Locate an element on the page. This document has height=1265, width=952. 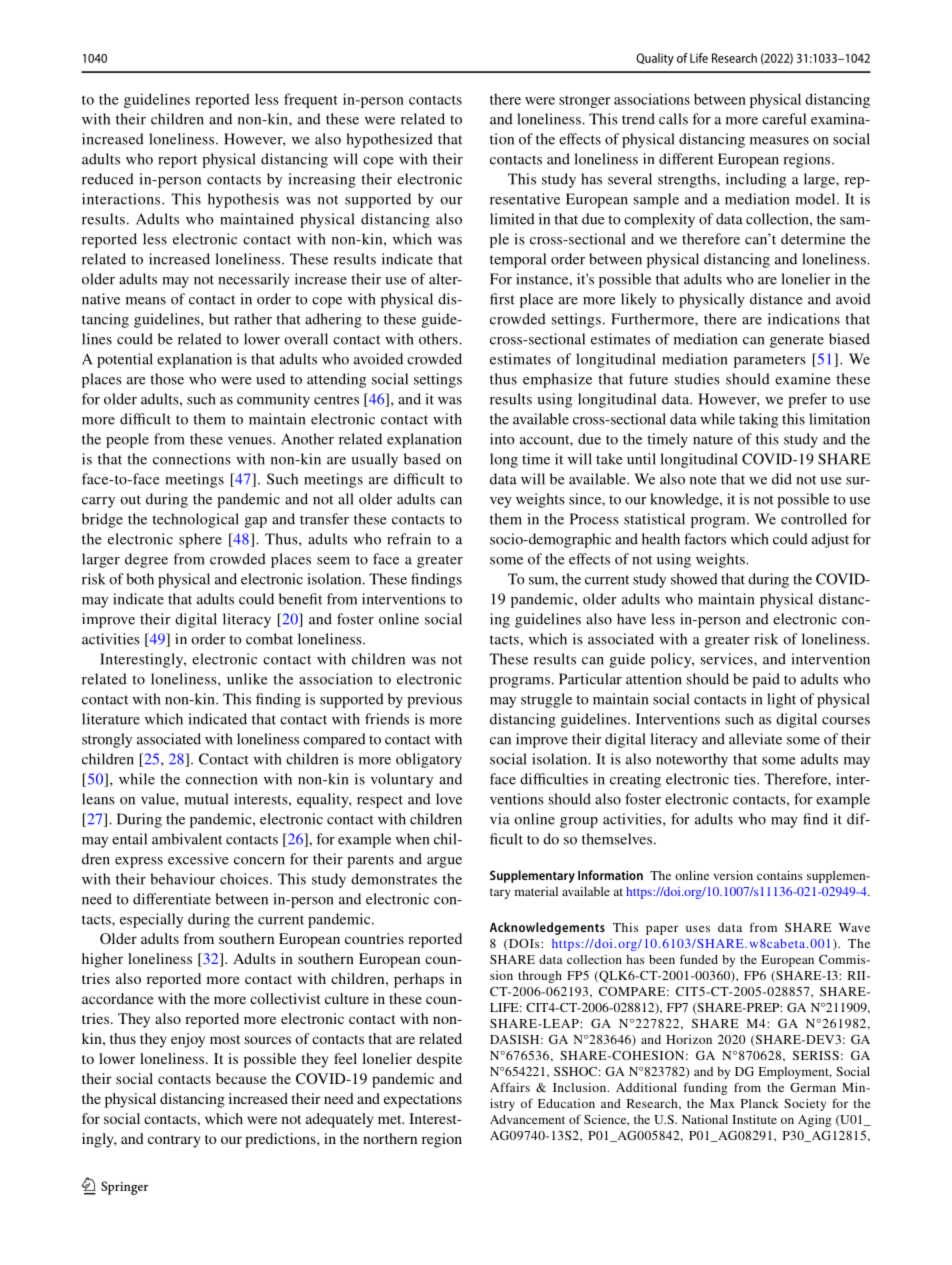
controlled is located at coordinates (814, 519).
